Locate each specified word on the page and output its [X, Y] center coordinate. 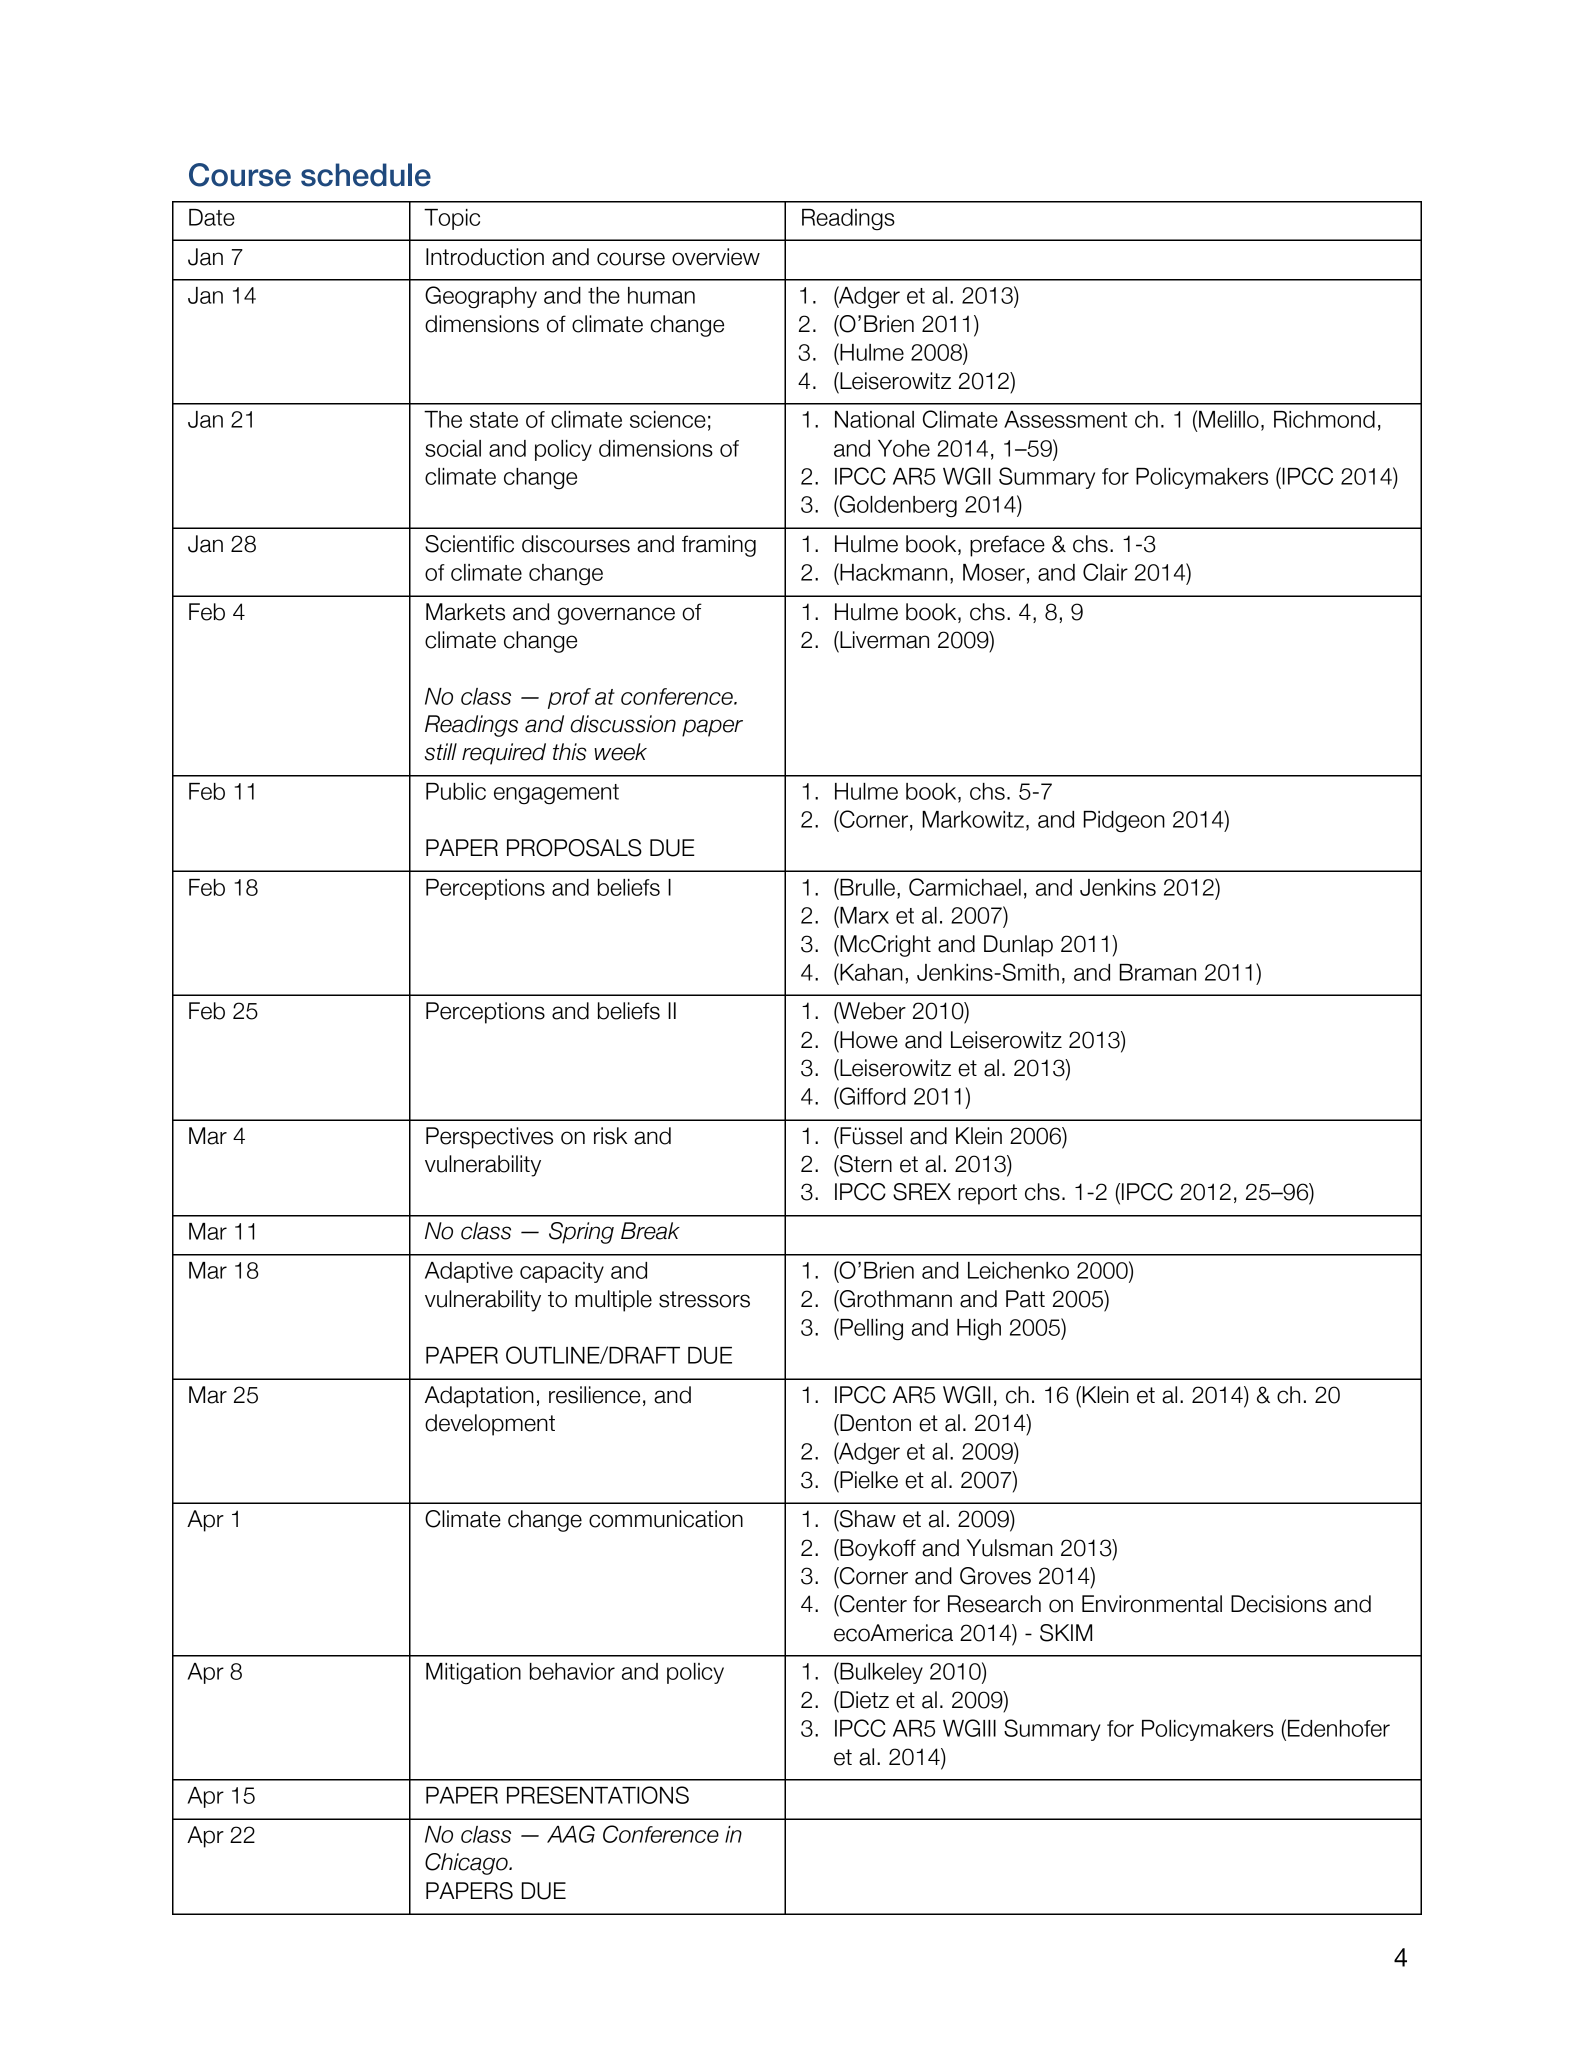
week [620, 752]
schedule [366, 175]
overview [716, 257]
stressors [704, 1299]
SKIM [1066, 1633]
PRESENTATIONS [598, 1795]
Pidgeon [1124, 822]
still [441, 752]
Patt [1025, 1299]
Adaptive [469, 1272]
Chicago [467, 1864]
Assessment [1065, 419]
